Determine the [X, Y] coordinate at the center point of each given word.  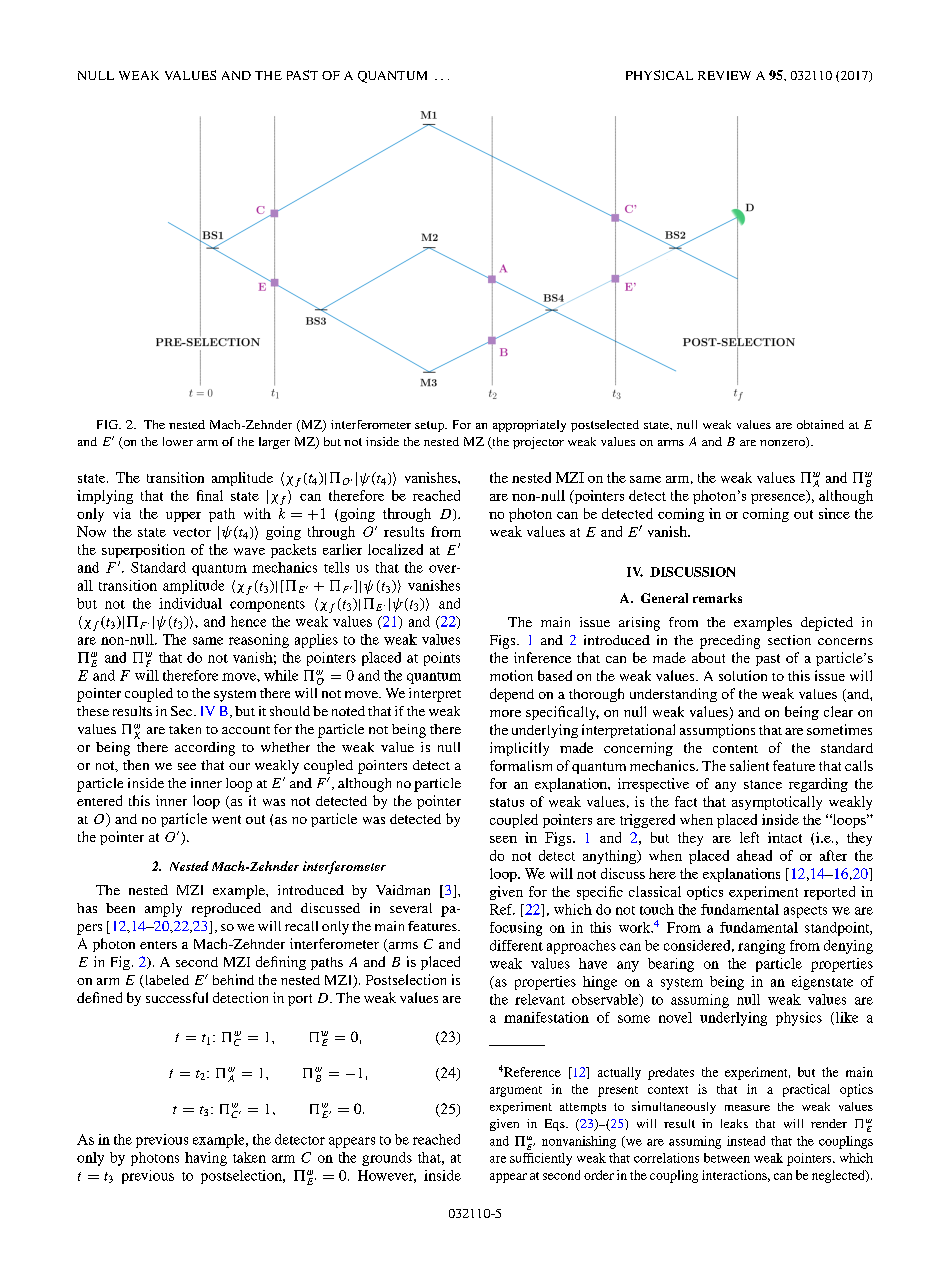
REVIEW [724, 75]
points [442, 659]
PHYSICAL [659, 75]
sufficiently [541, 1159]
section [789, 640]
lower [178, 441]
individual [190, 603]
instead [746, 1141]
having [206, 1159]
